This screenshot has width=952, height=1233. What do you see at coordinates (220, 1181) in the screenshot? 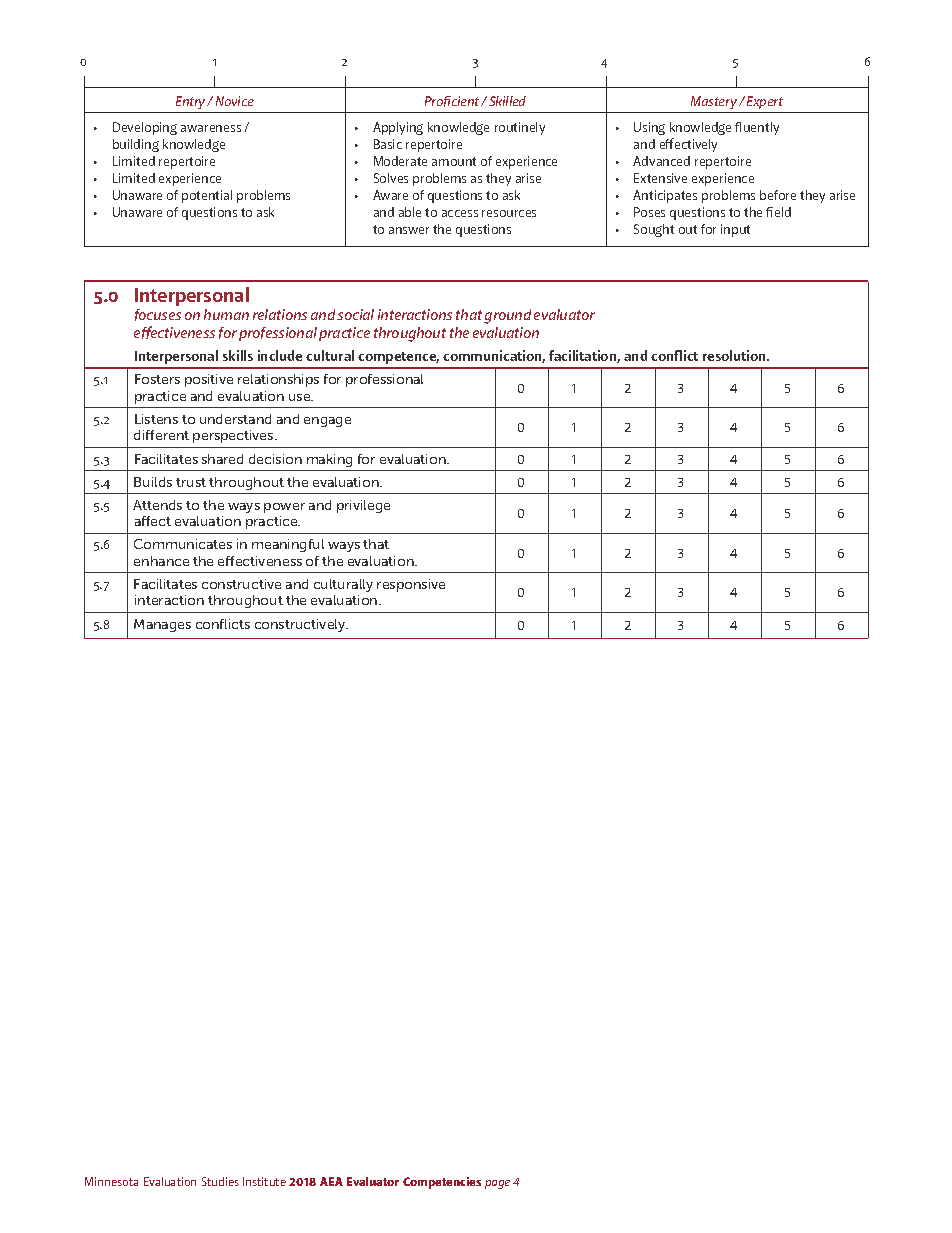
I see `Studies` at bounding box center [220, 1181].
